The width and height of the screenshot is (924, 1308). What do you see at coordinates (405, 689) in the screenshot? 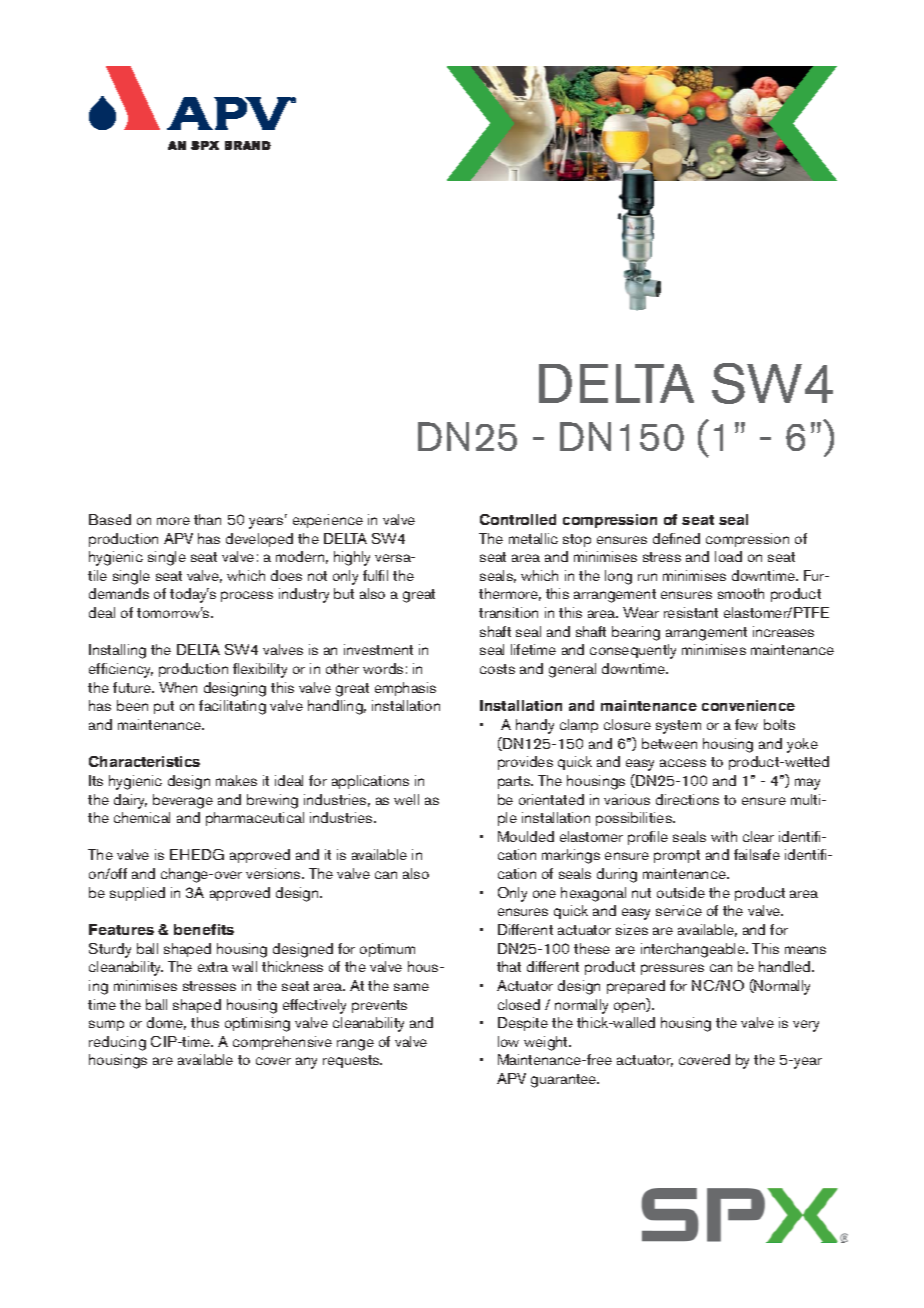
I see `emphasis` at bounding box center [405, 689].
